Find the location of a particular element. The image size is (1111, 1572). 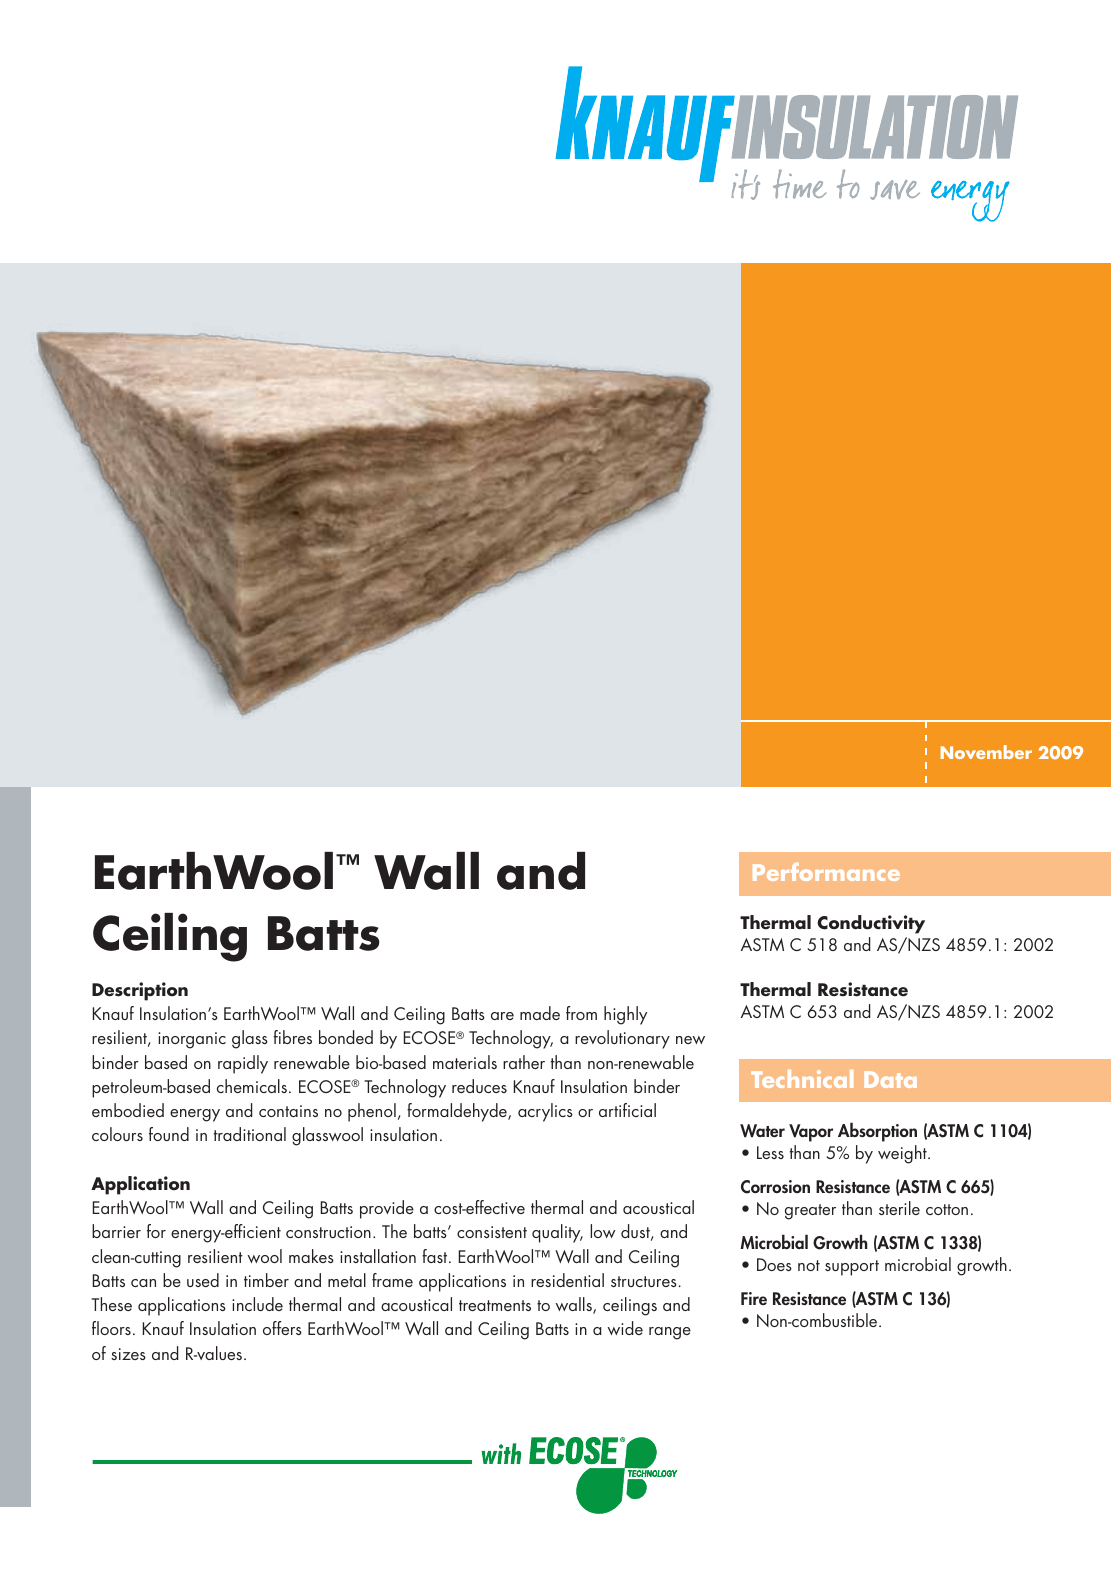

November is located at coordinates (986, 752).
